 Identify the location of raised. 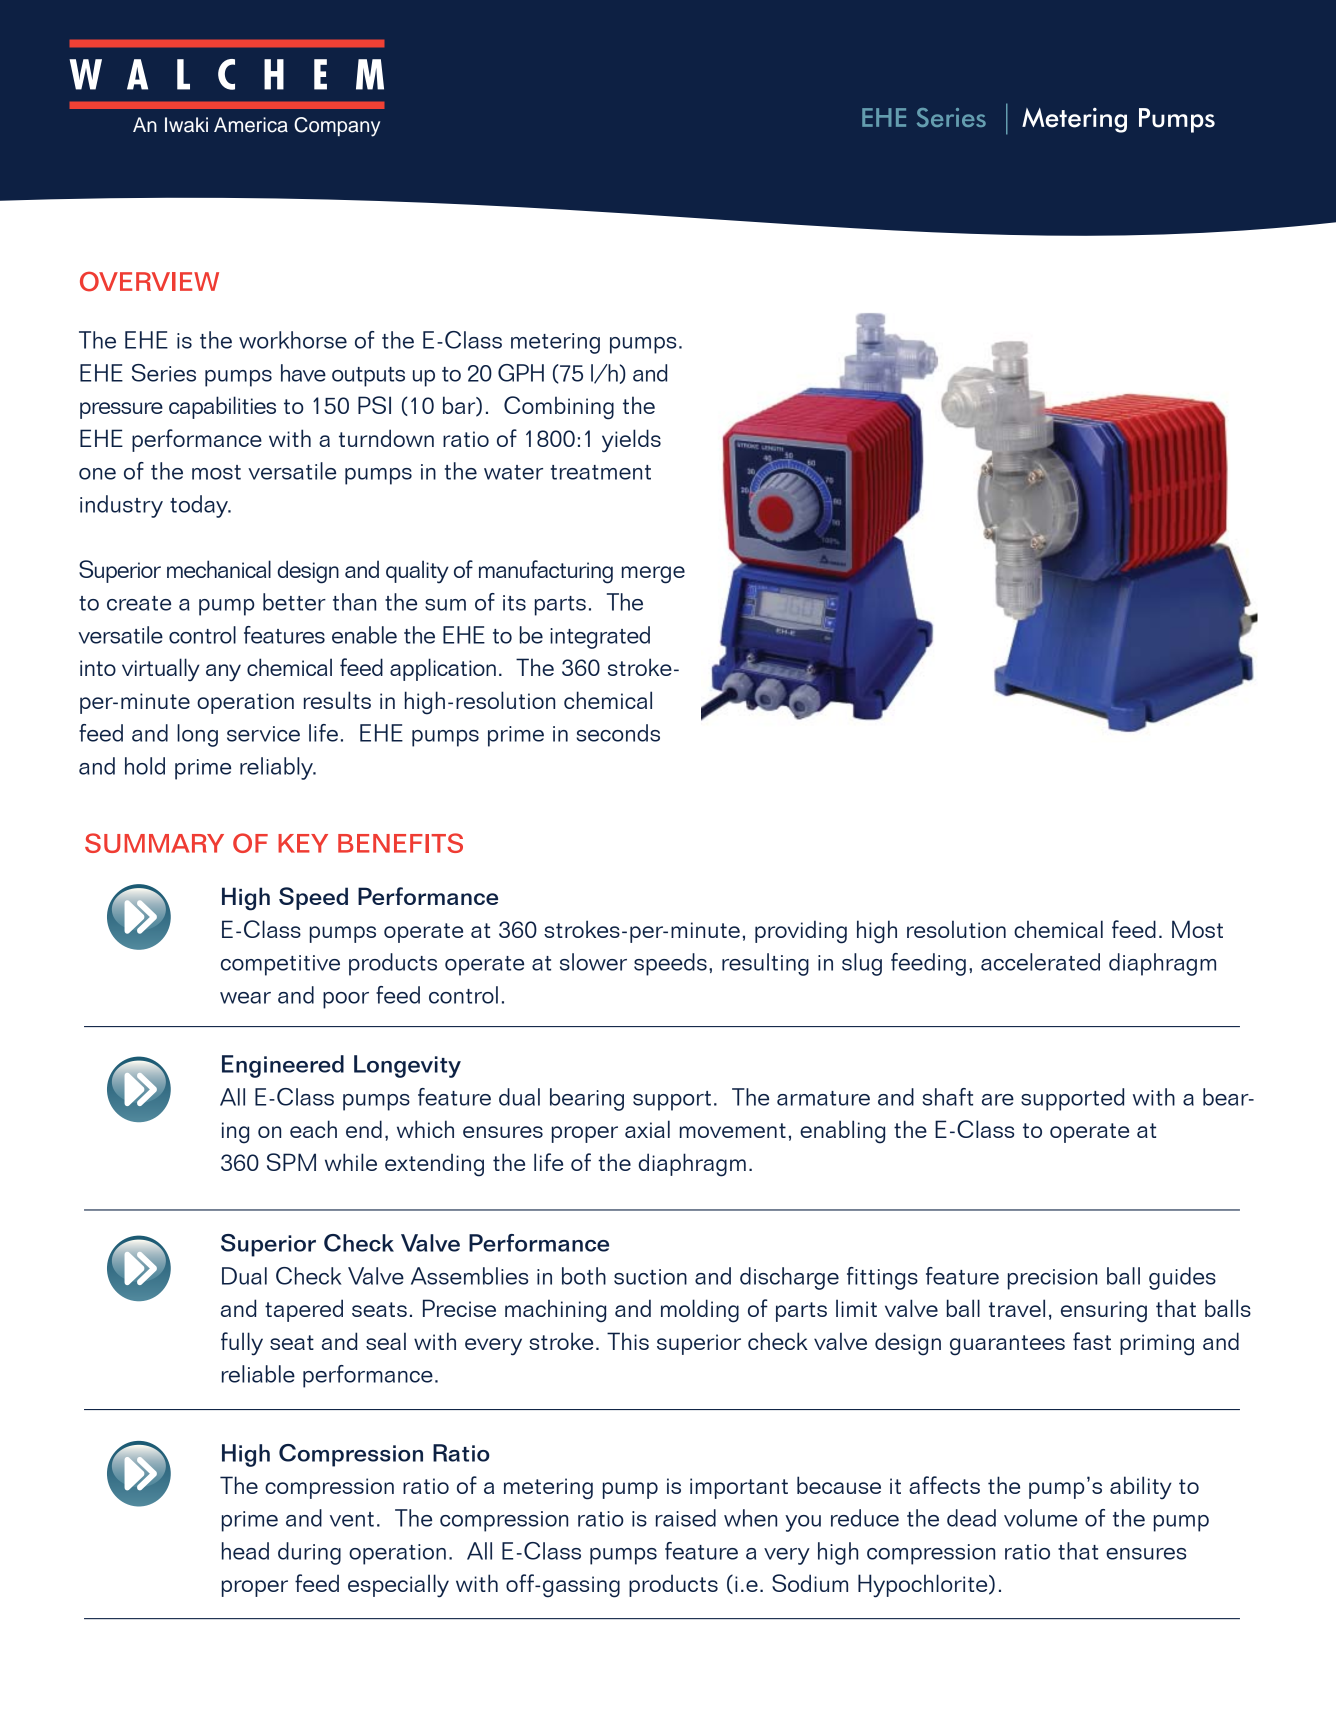
(686, 1518).
